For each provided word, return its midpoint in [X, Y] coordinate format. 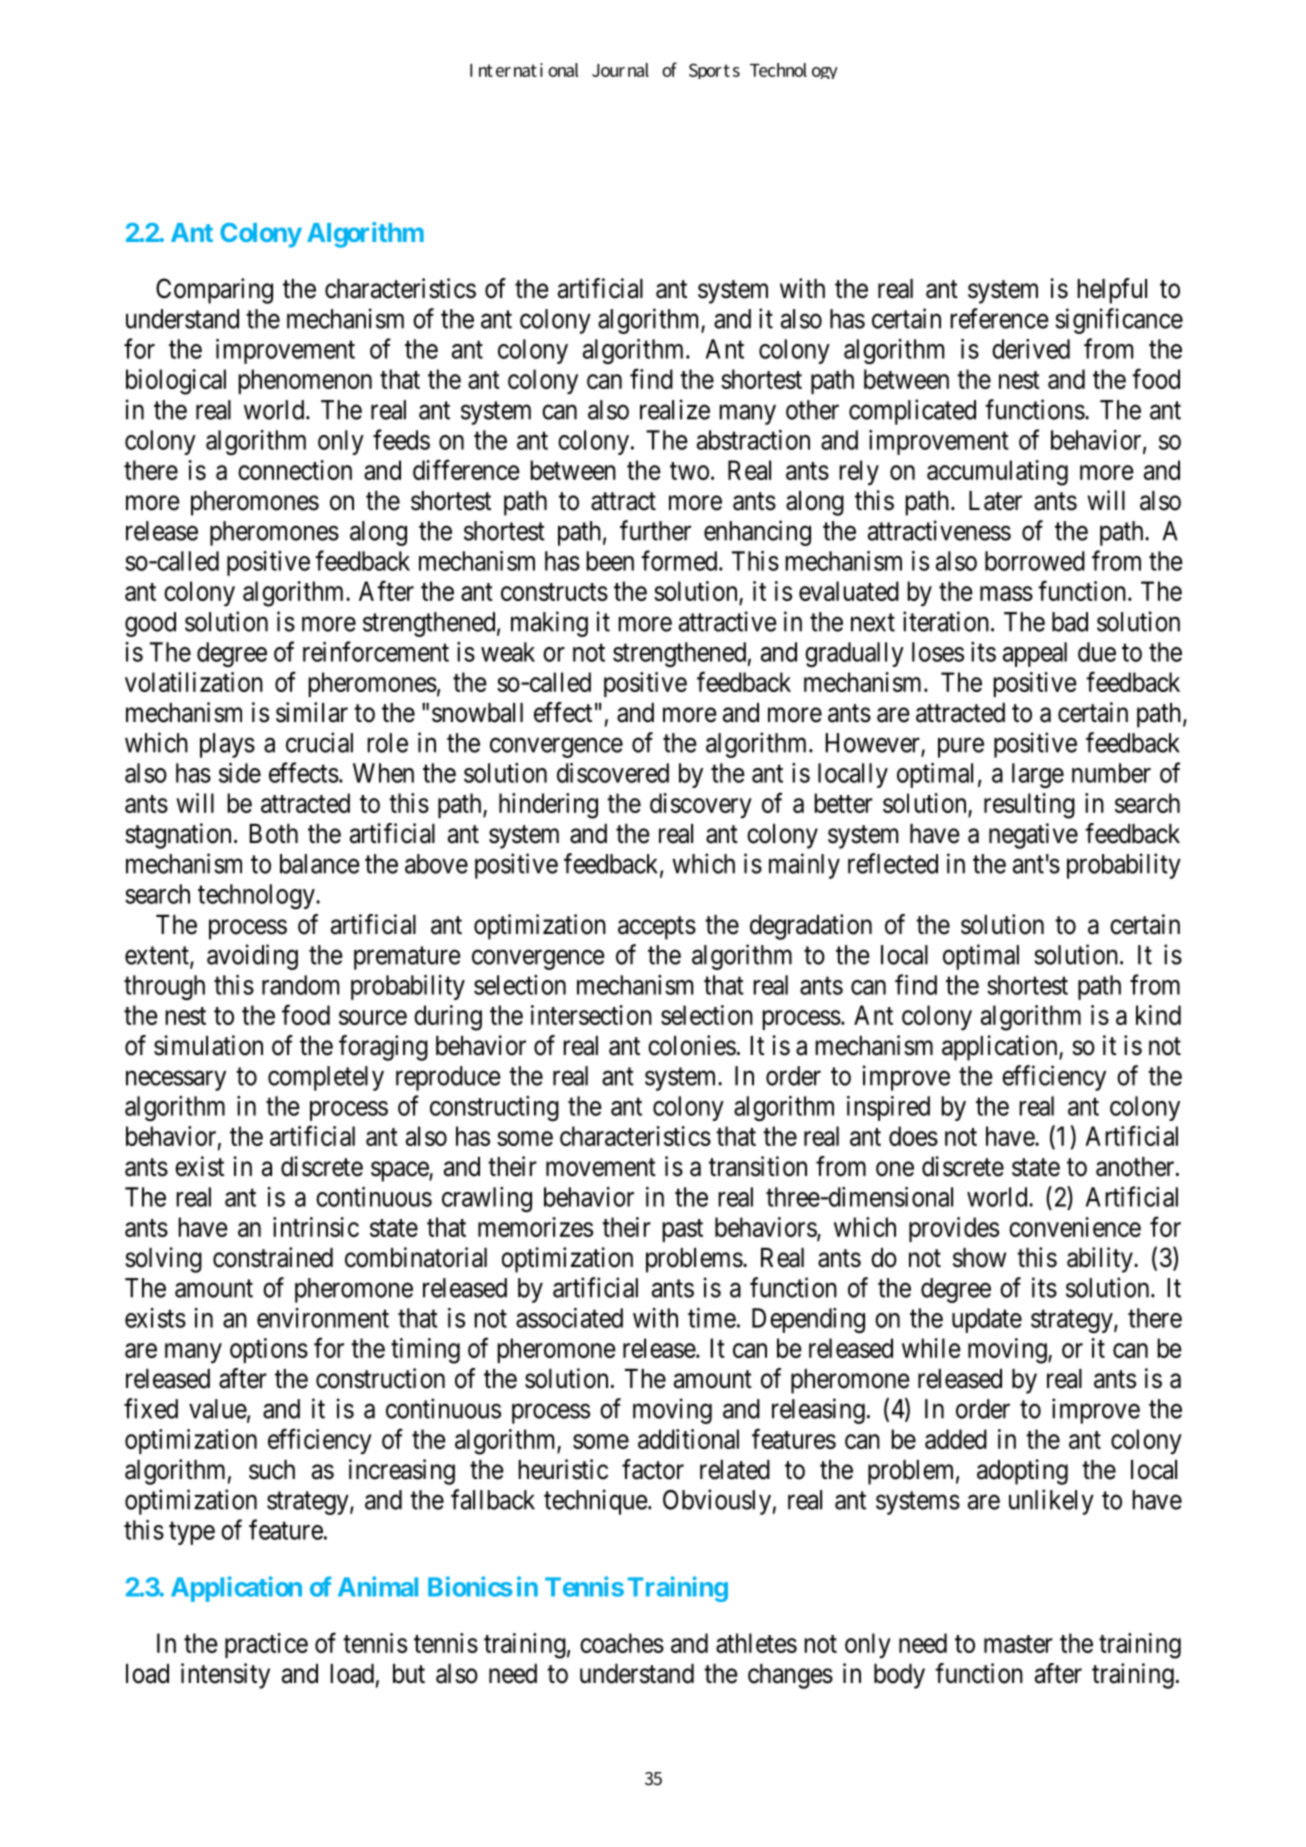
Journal [620, 70]
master [1018, 1644]
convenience [1075, 1227]
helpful [1112, 291]
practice [266, 1645]
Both [273, 834]
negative [1033, 836]
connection [295, 470]
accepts [657, 928]
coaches [622, 1643]
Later [995, 501]
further [655, 530]
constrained [273, 1257]
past [682, 1230]
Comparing [214, 291]
